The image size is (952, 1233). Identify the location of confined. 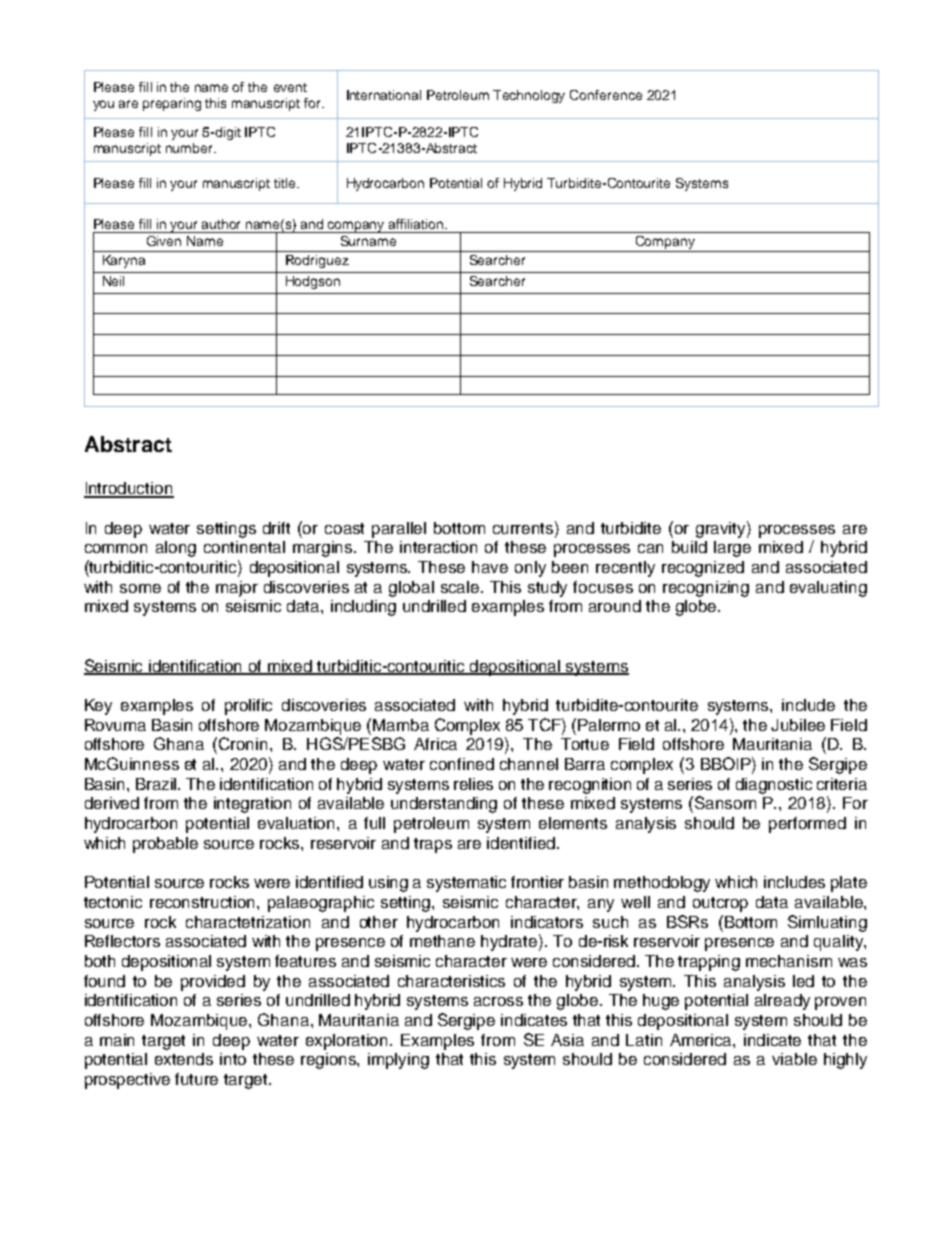
(462, 764).
